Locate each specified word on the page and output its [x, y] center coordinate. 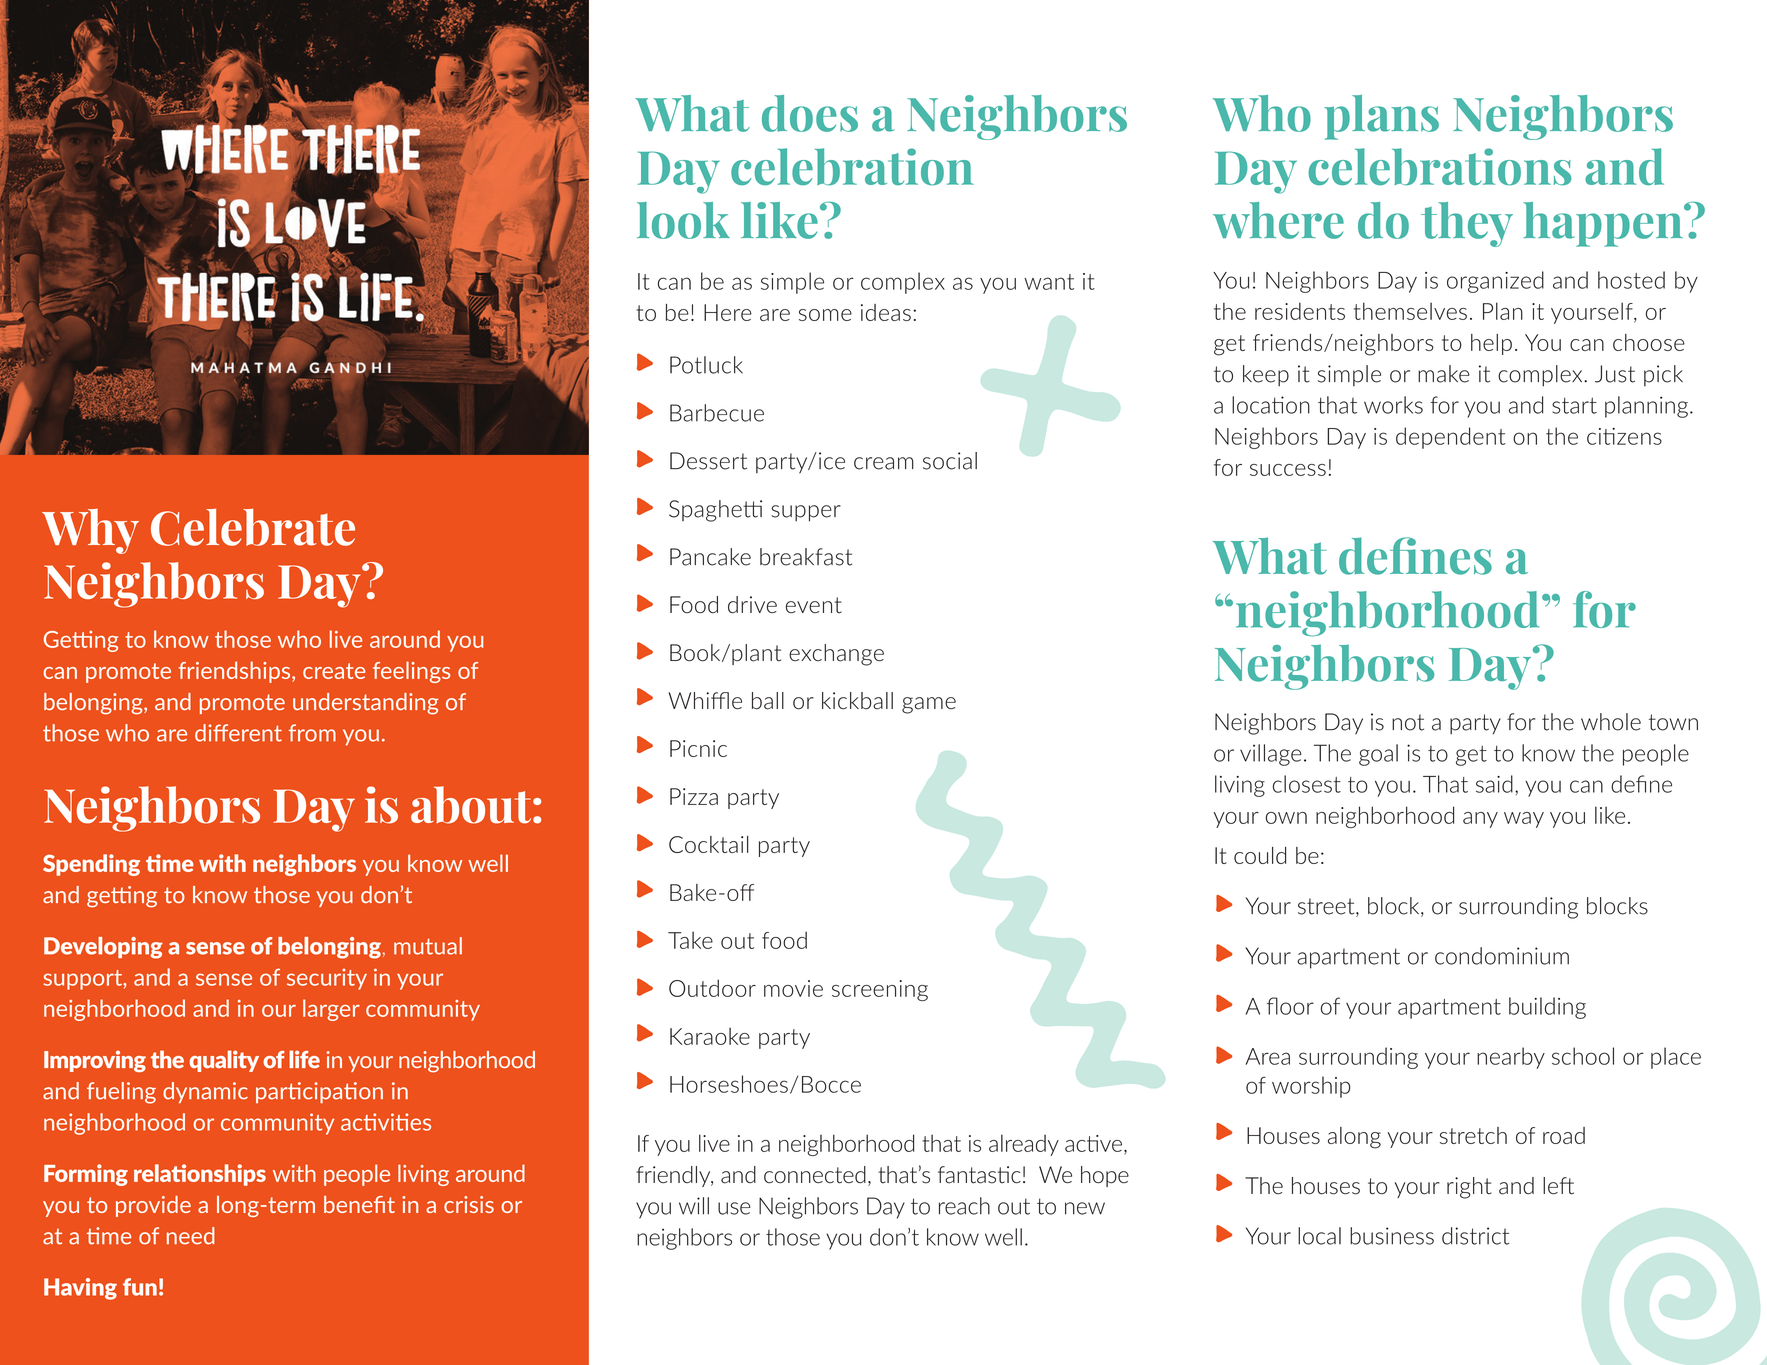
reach [964, 1206]
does [810, 113]
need [191, 1236]
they [1467, 224]
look [683, 220]
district [1475, 1236]
